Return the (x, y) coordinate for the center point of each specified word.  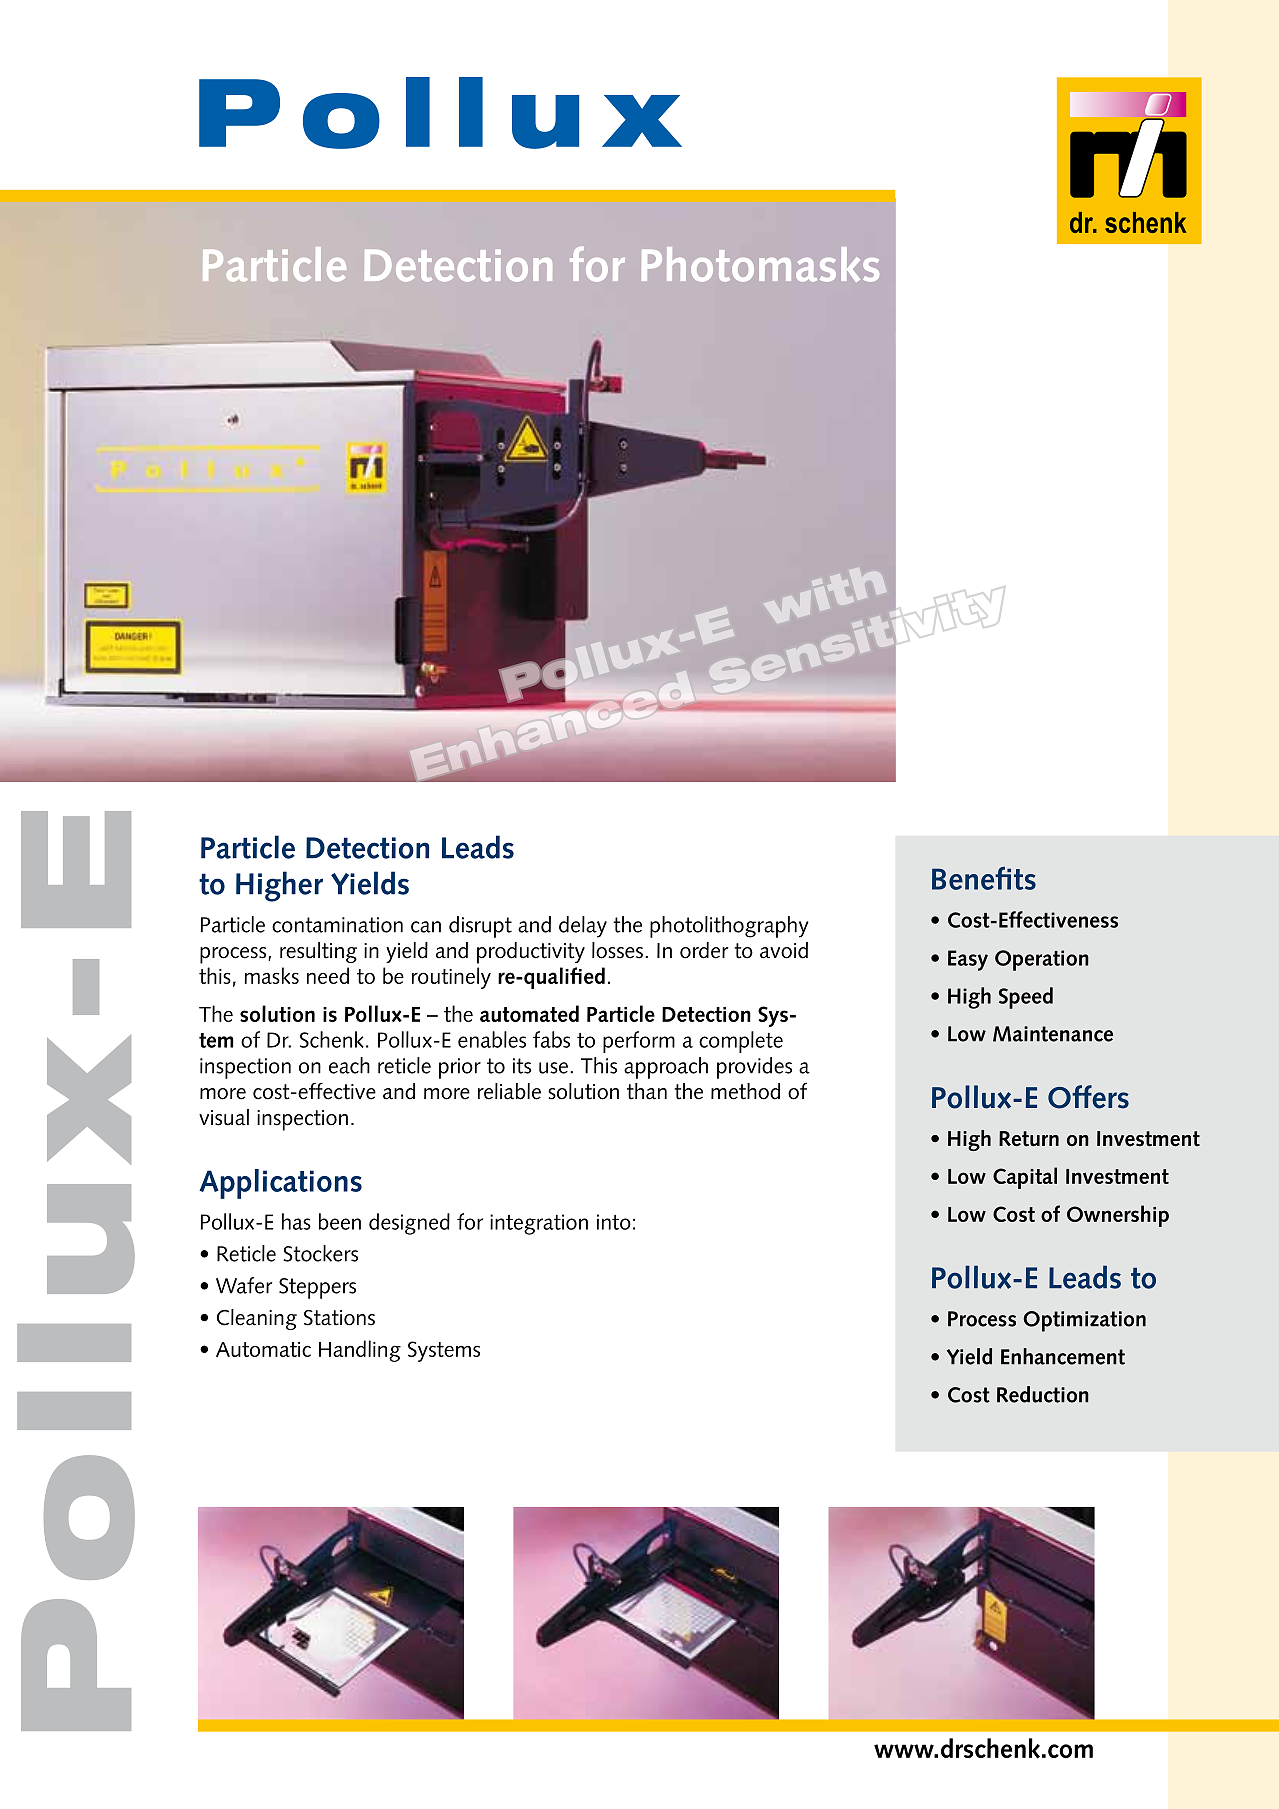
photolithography (729, 927)
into (614, 1222)
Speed (1026, 998)
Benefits (984, 878)
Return (1029, 1139)
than (647, 1091)
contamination (337, 925)
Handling (360, 1351)
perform (639, 1042)
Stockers (320, 1253)
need (328, 975)
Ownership (1118, 1216)
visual (224, 1117)
